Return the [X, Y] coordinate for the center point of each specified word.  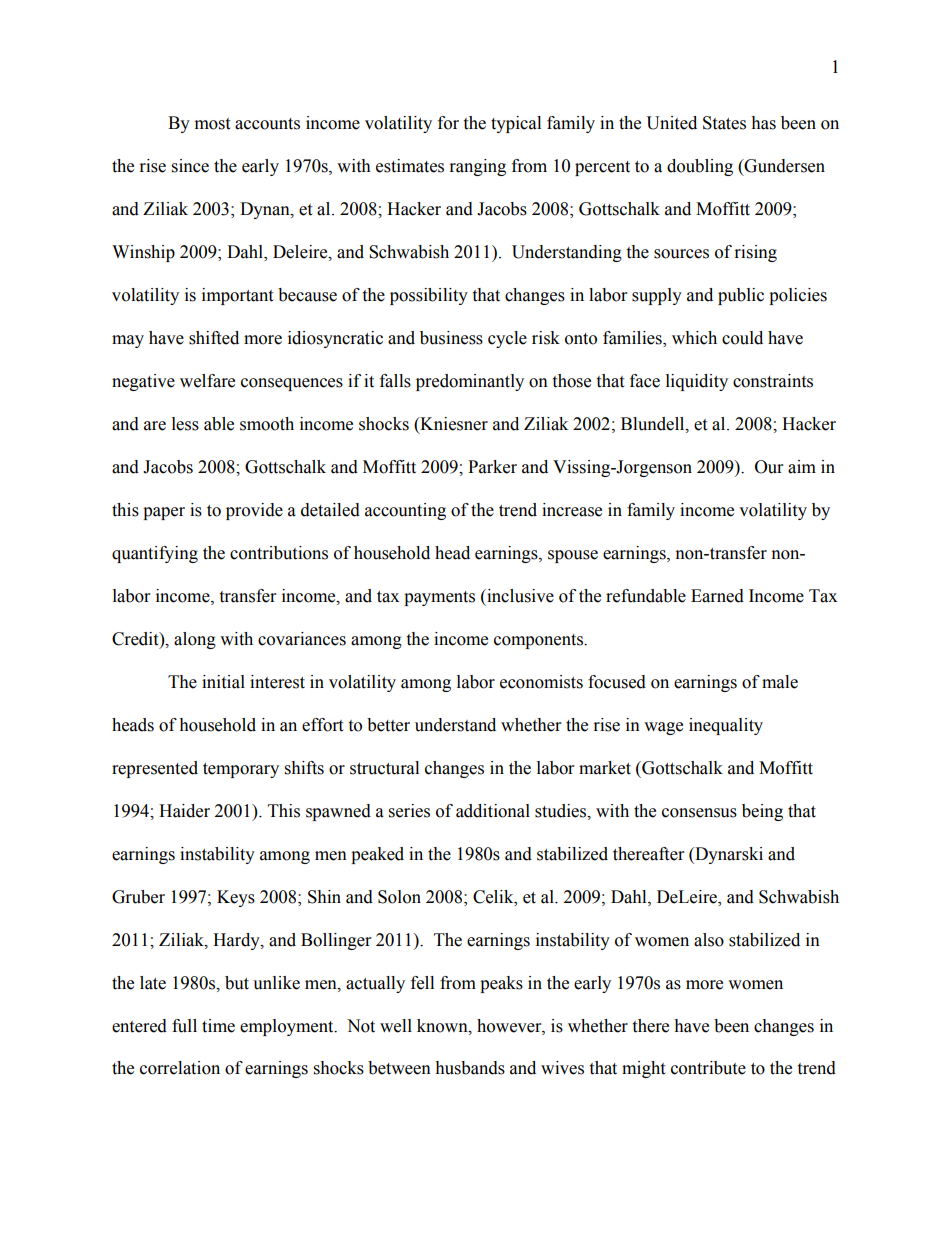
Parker [492, 467]
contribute [708, 1068]
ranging [478, 167]
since [190, 166]
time [218, 1026]
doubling [700, 167]
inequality [726, 726]
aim [802, 467]
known [443, 1026]
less [185, 424]
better [388, 725]
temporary [241, 770]
